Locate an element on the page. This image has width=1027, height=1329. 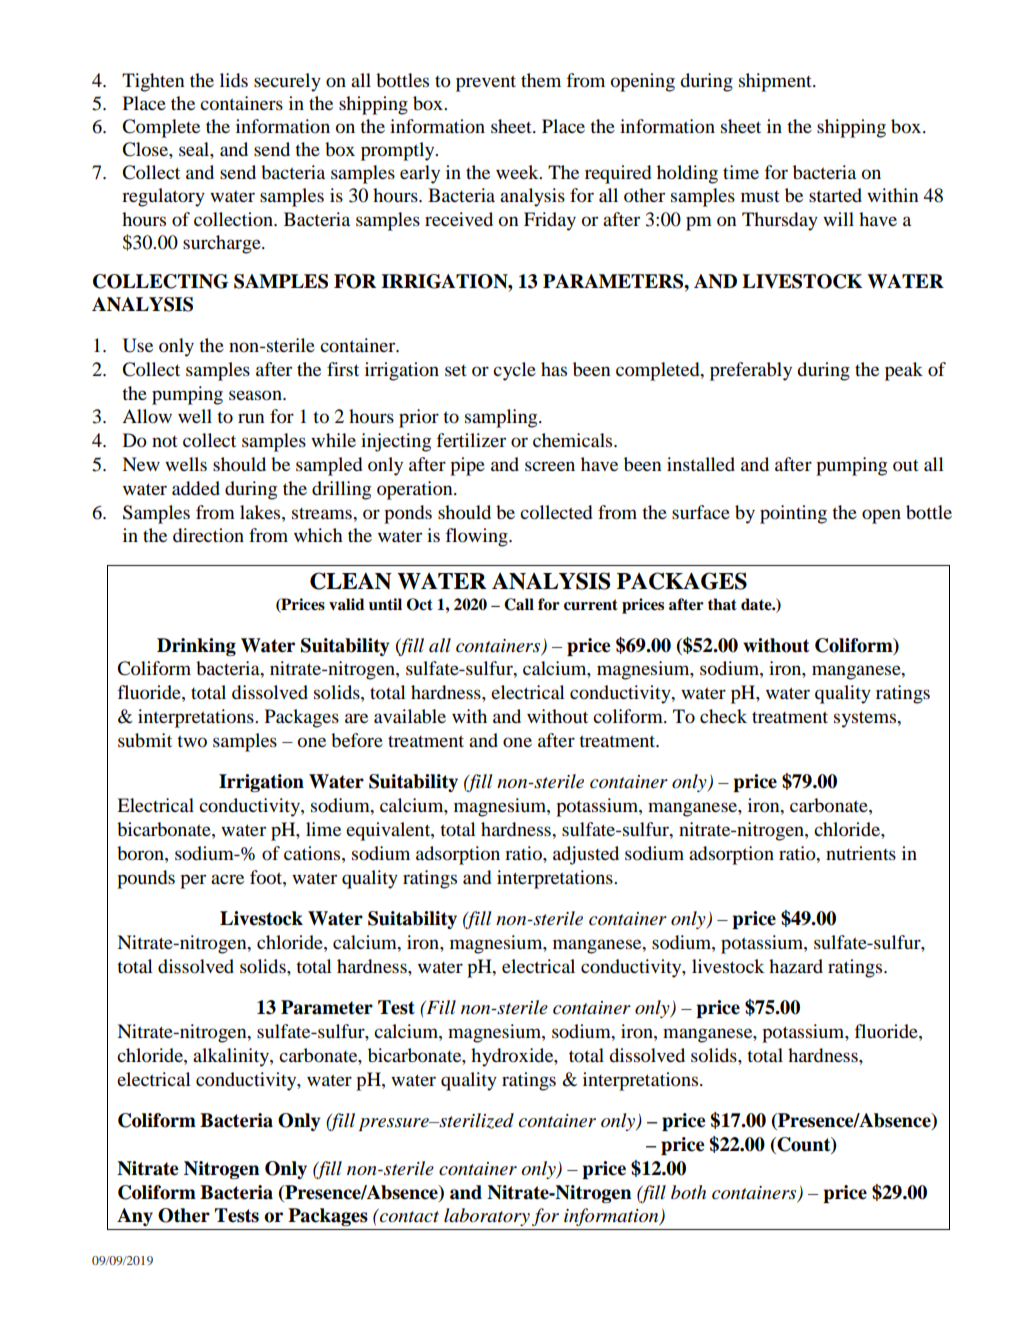
them is located at coordinates (541, 80).
